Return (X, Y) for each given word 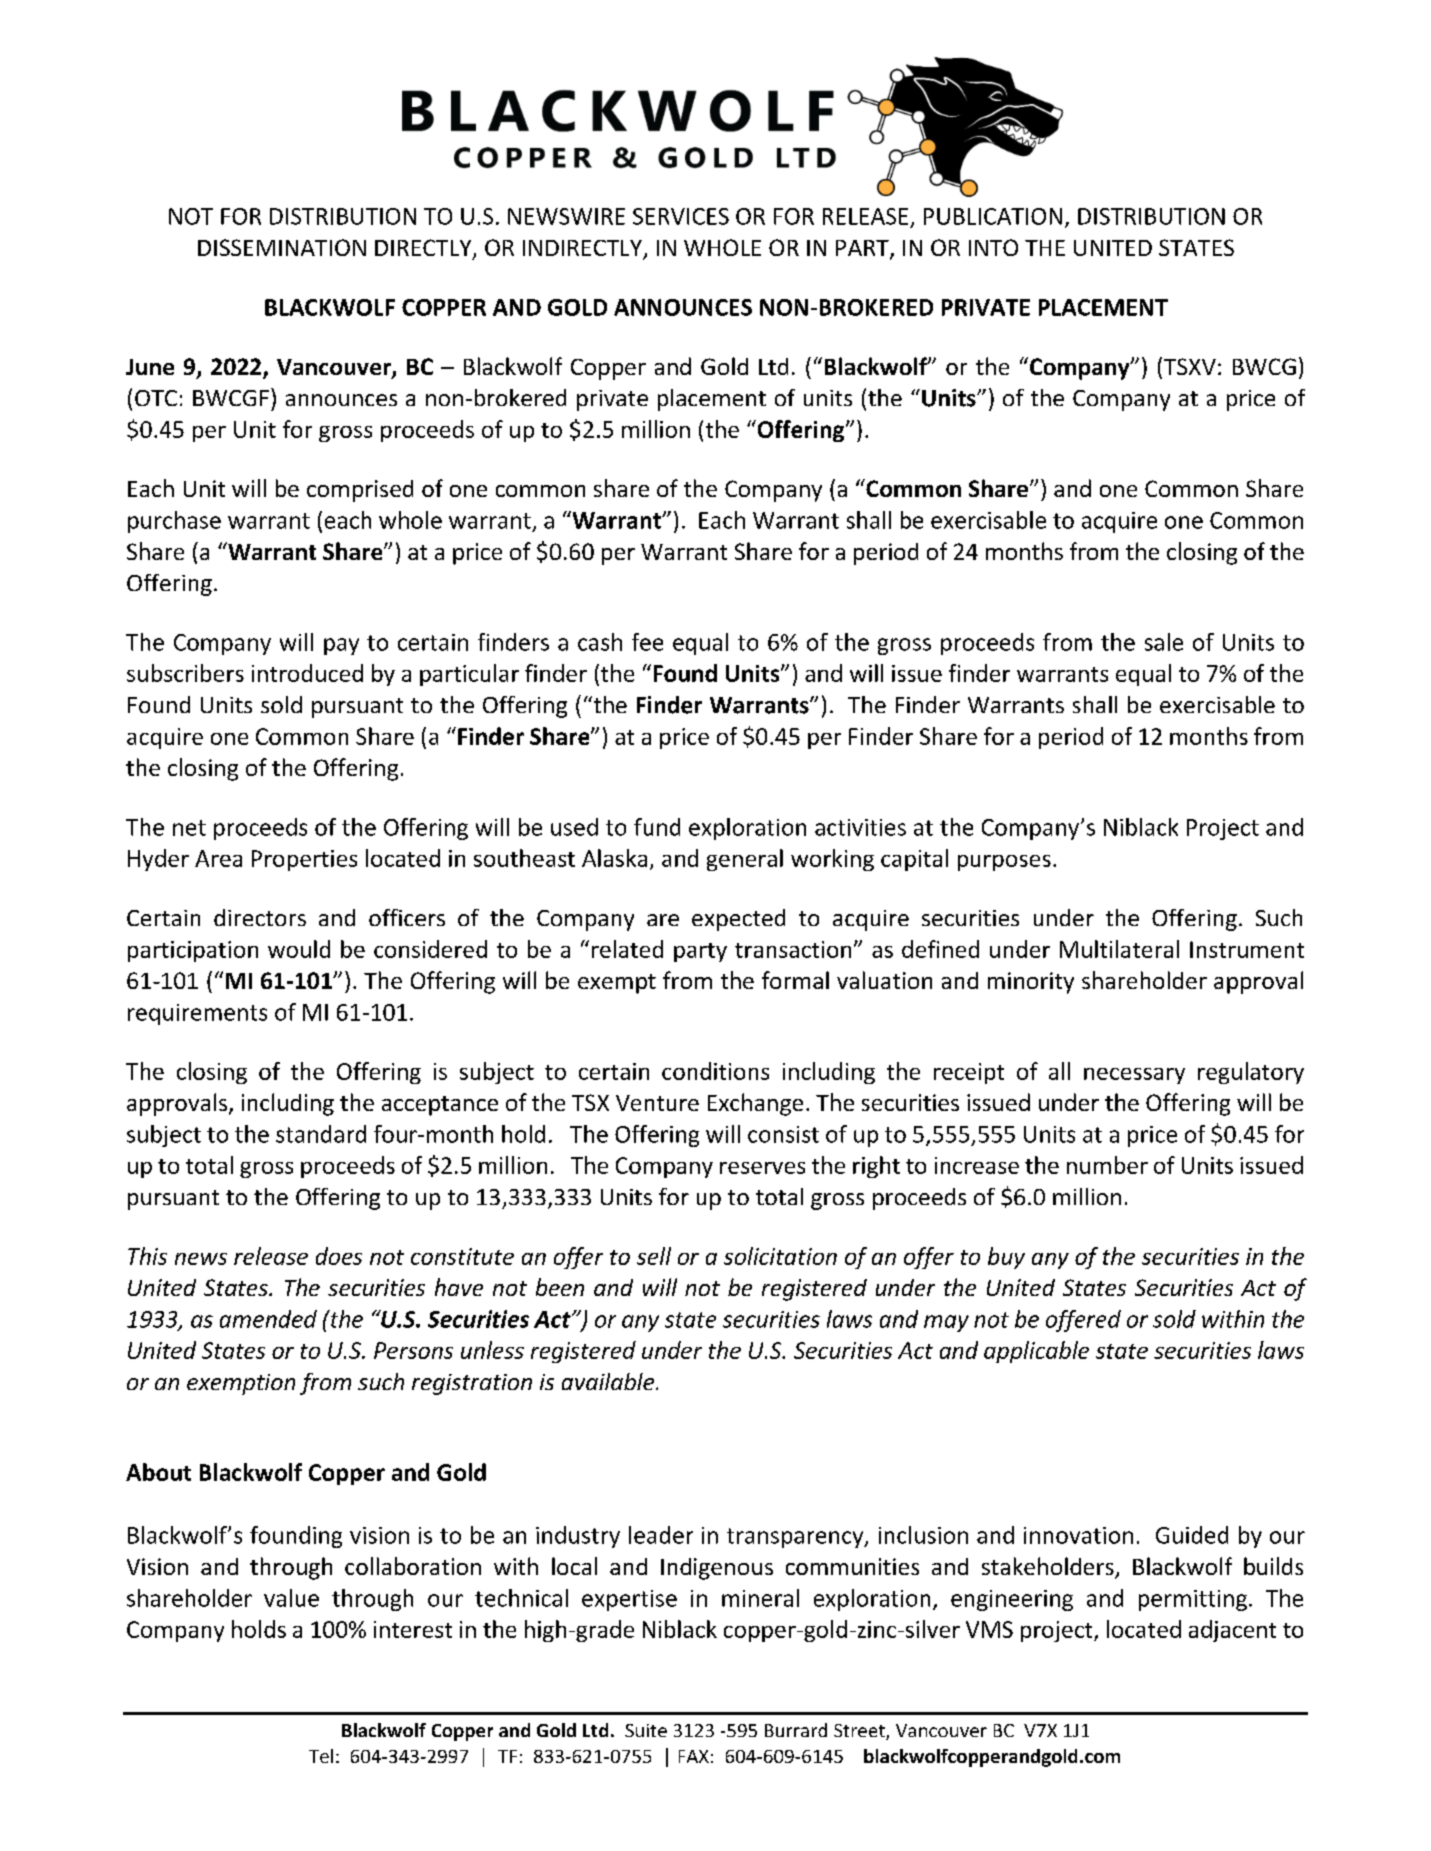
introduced (307, 673)
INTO (993, 247)
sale (1164, 642)
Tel (321, 1756)
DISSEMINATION (282, 247)
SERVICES (681, 216)
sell (654, 1256)
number (1107, 1165)
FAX (694, 1756)
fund (657, 827)
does (339, 1256)
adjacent (1232, 1631)
